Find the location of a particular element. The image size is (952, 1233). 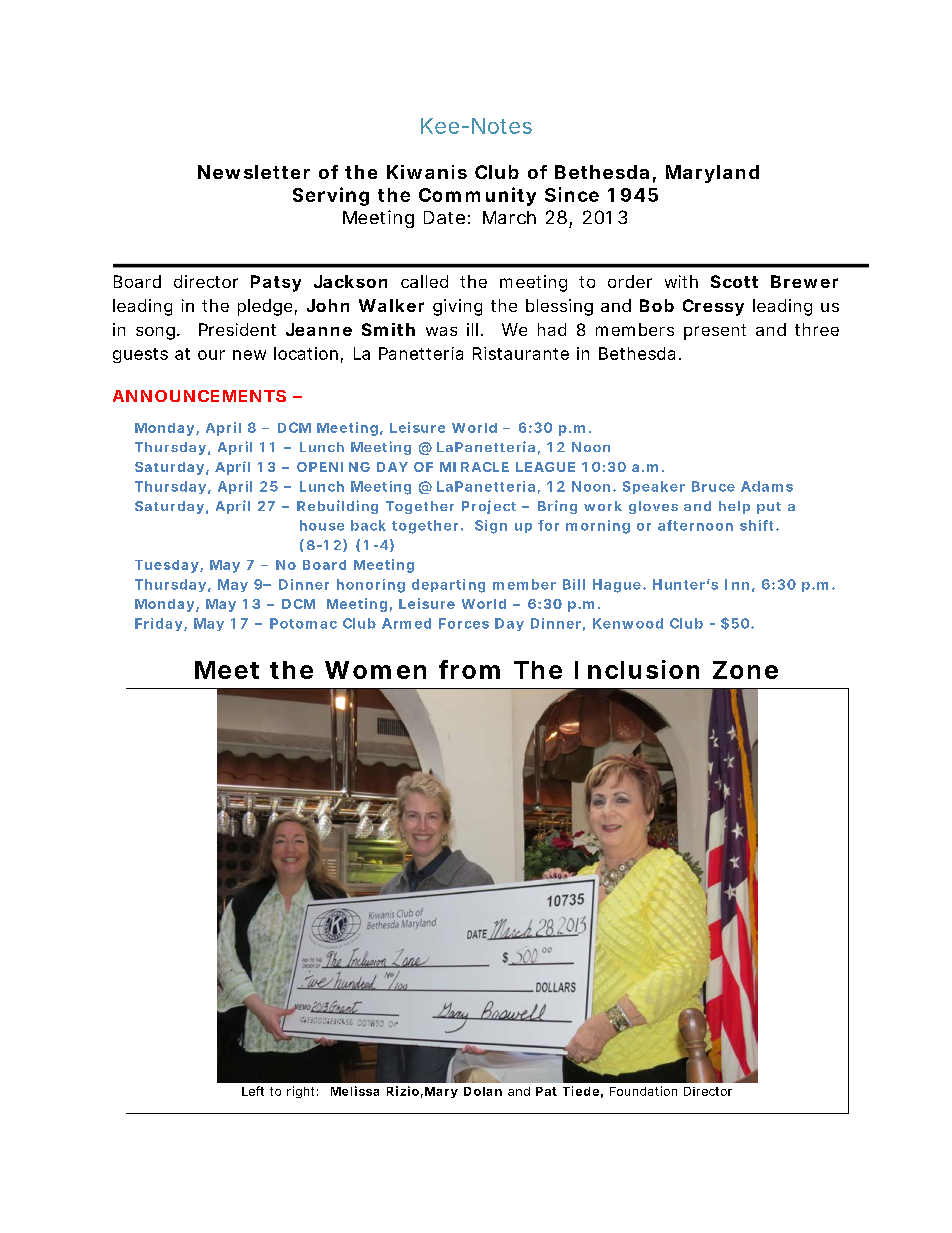

Dolan is located at coordinates (483, 1091).
